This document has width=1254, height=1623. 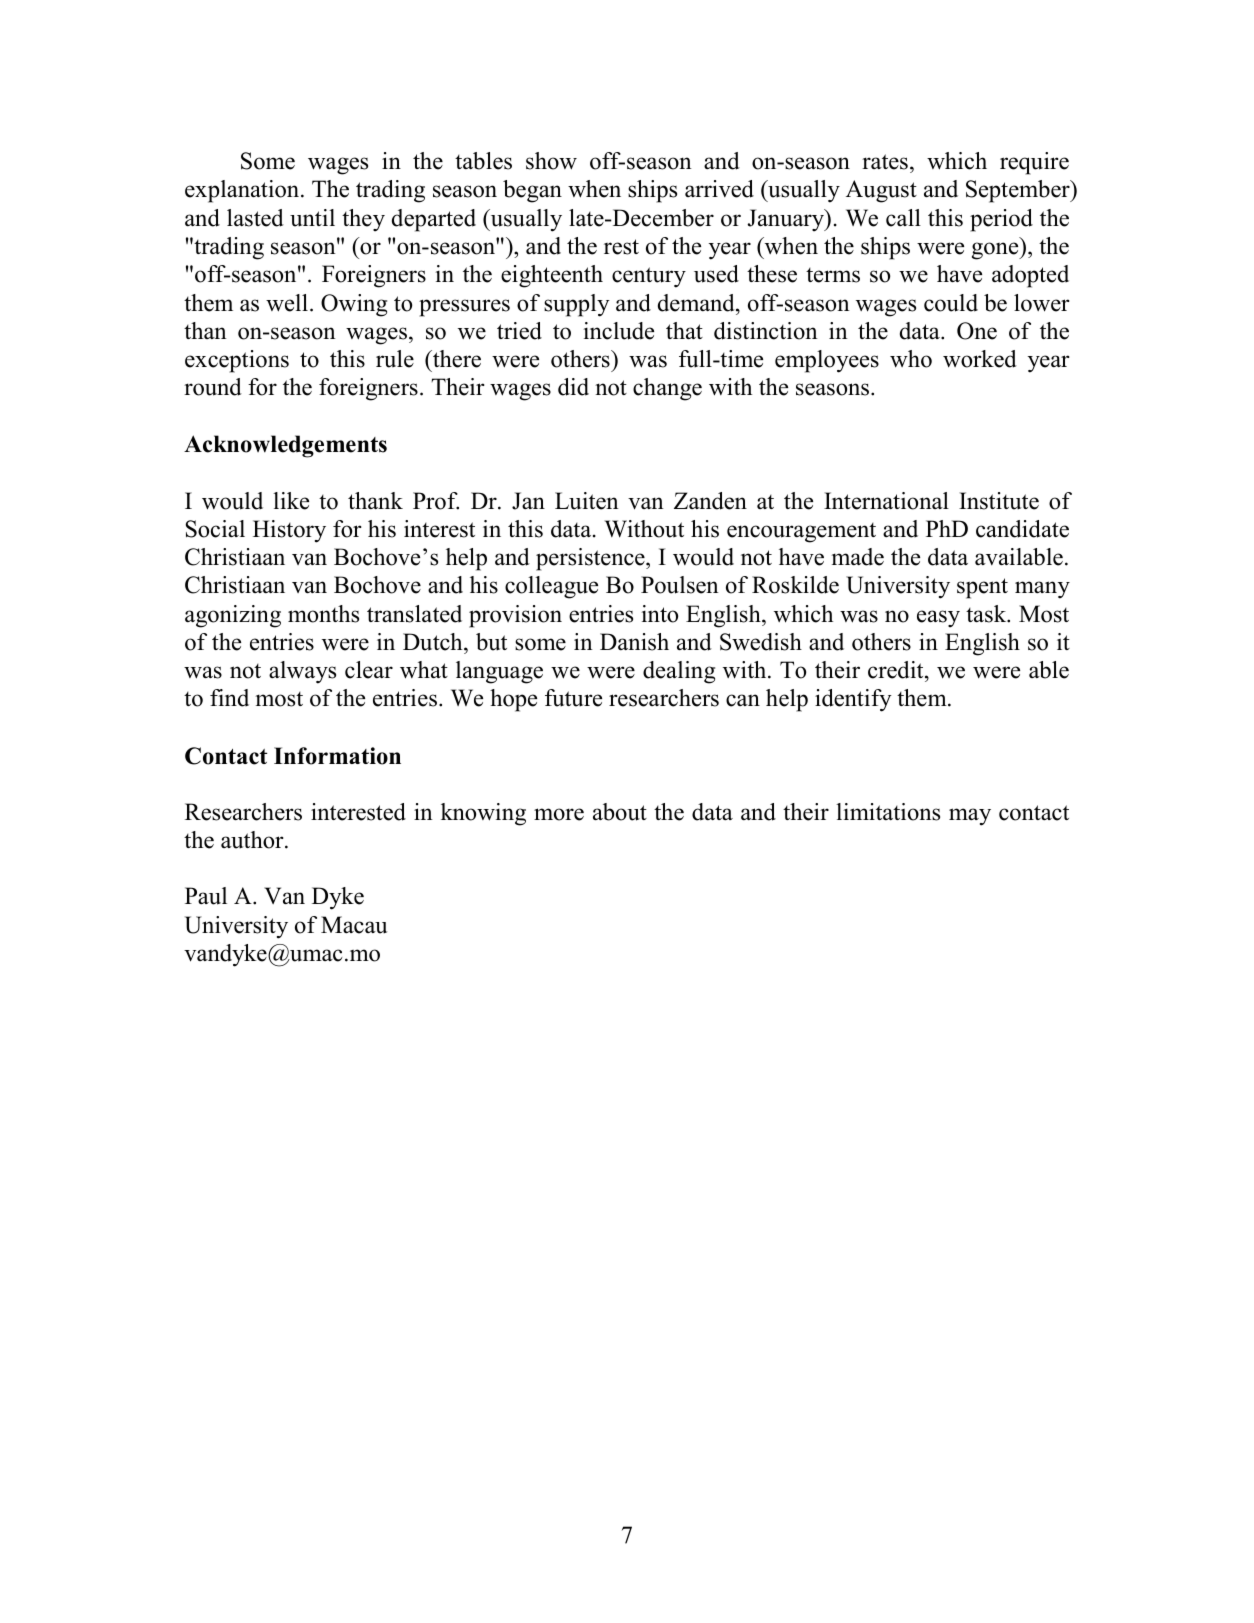 What do you see at coordinates (551, 161) in the document?
I see `show` at bounding box center [551, 161].
